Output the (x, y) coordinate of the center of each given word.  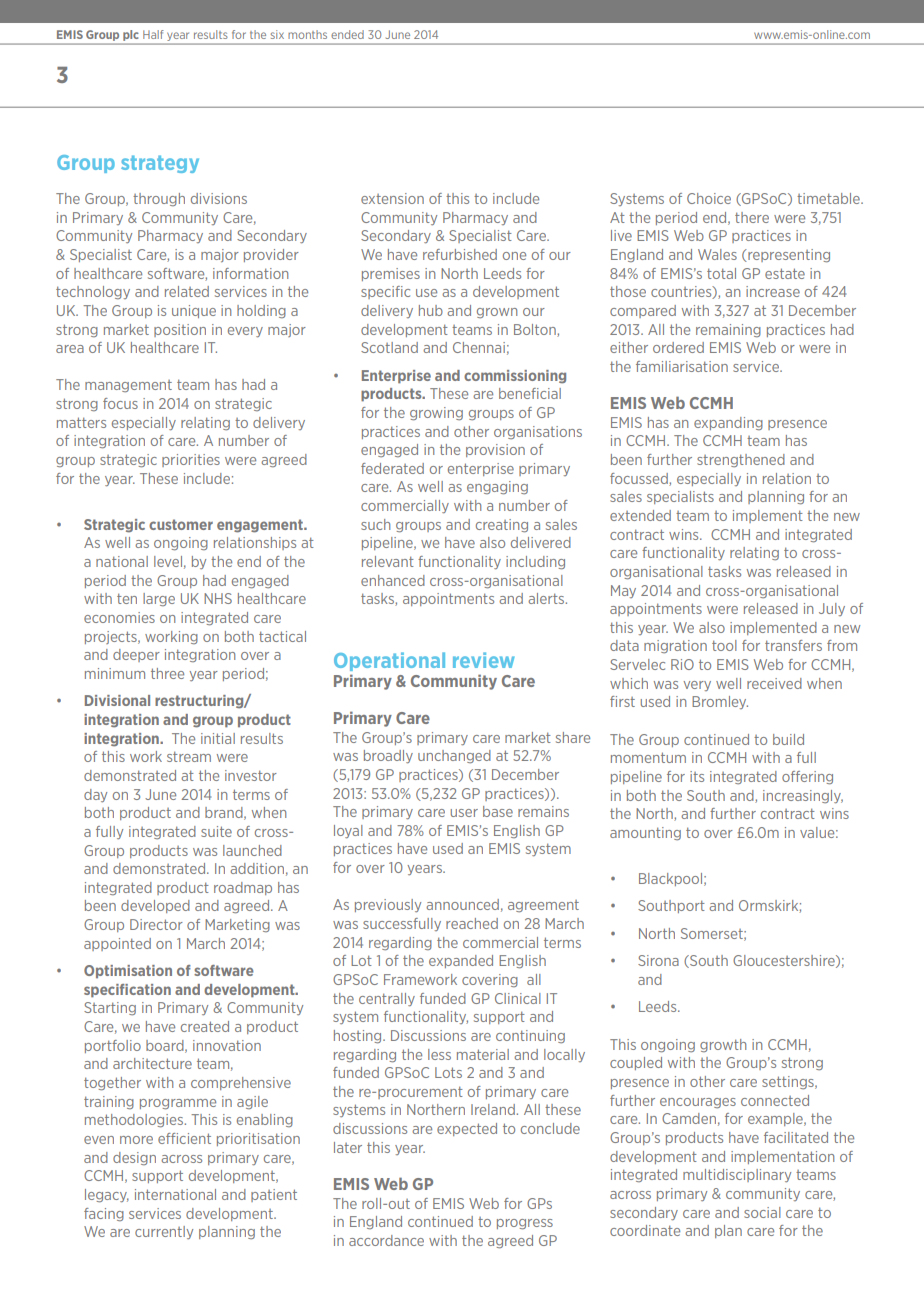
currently (164, 1232)
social (762, 1212)
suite (216, 831)
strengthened (741, 460)
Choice (709, 198)
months (307, 34)
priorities (191, 460)
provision (495, 450)
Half (153, 34)
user (464, 813)
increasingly (803, 796)
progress (525, 1224)
